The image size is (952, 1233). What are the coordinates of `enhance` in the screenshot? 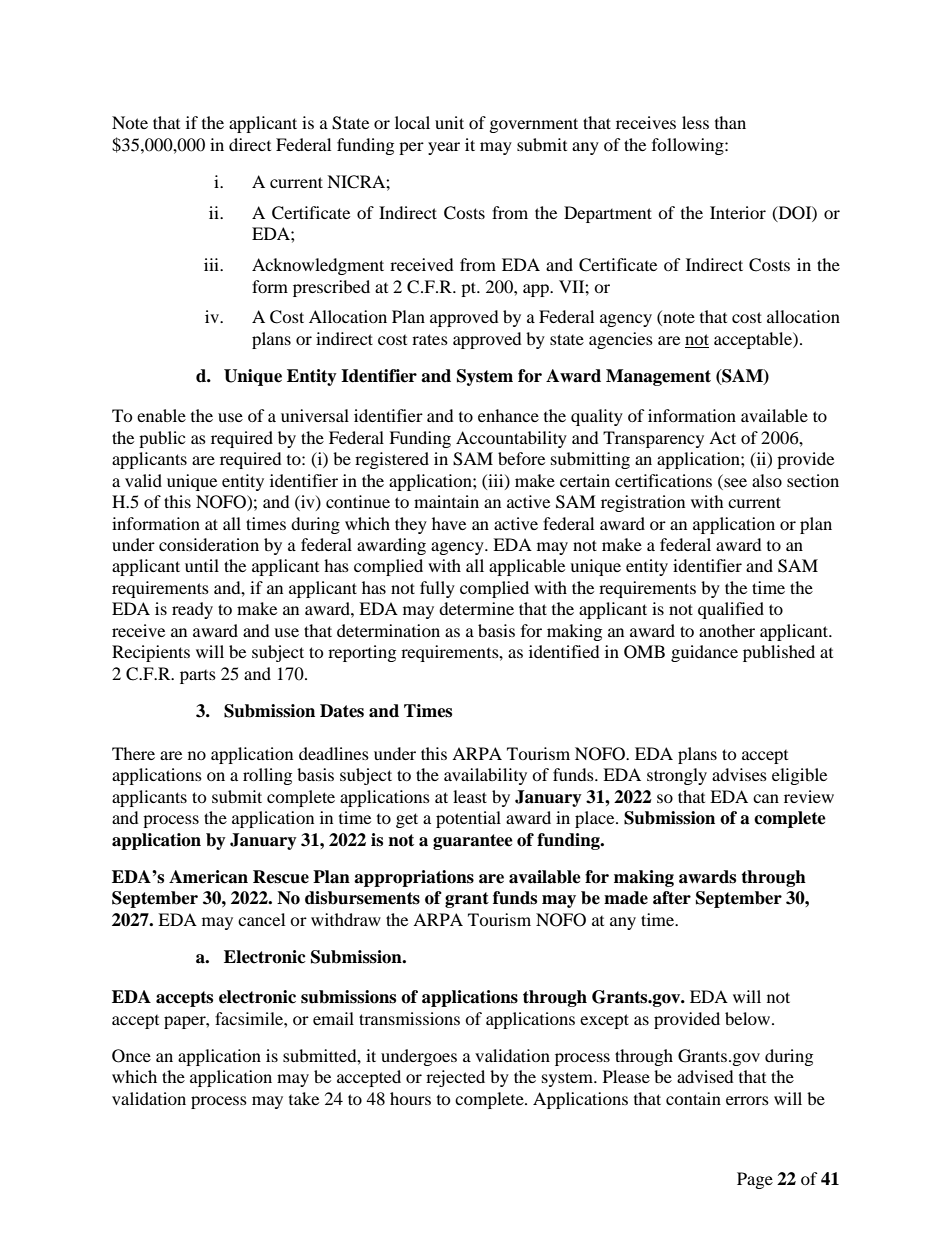 It's located at (508, 415).
